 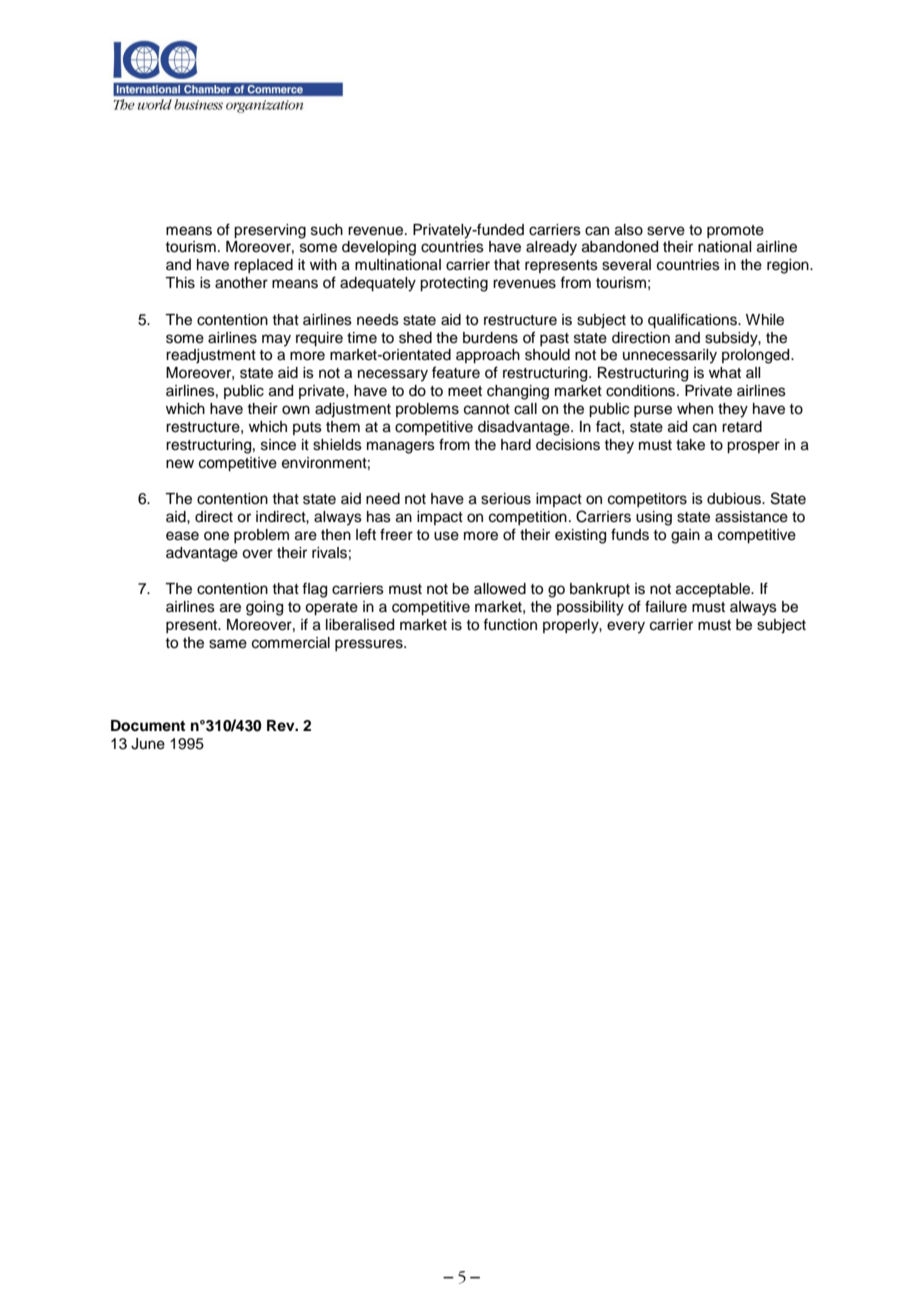 What do you see at coordinates (487, 409) in the screenshot?
I see `cannot` at bounding box center [487, 409].
